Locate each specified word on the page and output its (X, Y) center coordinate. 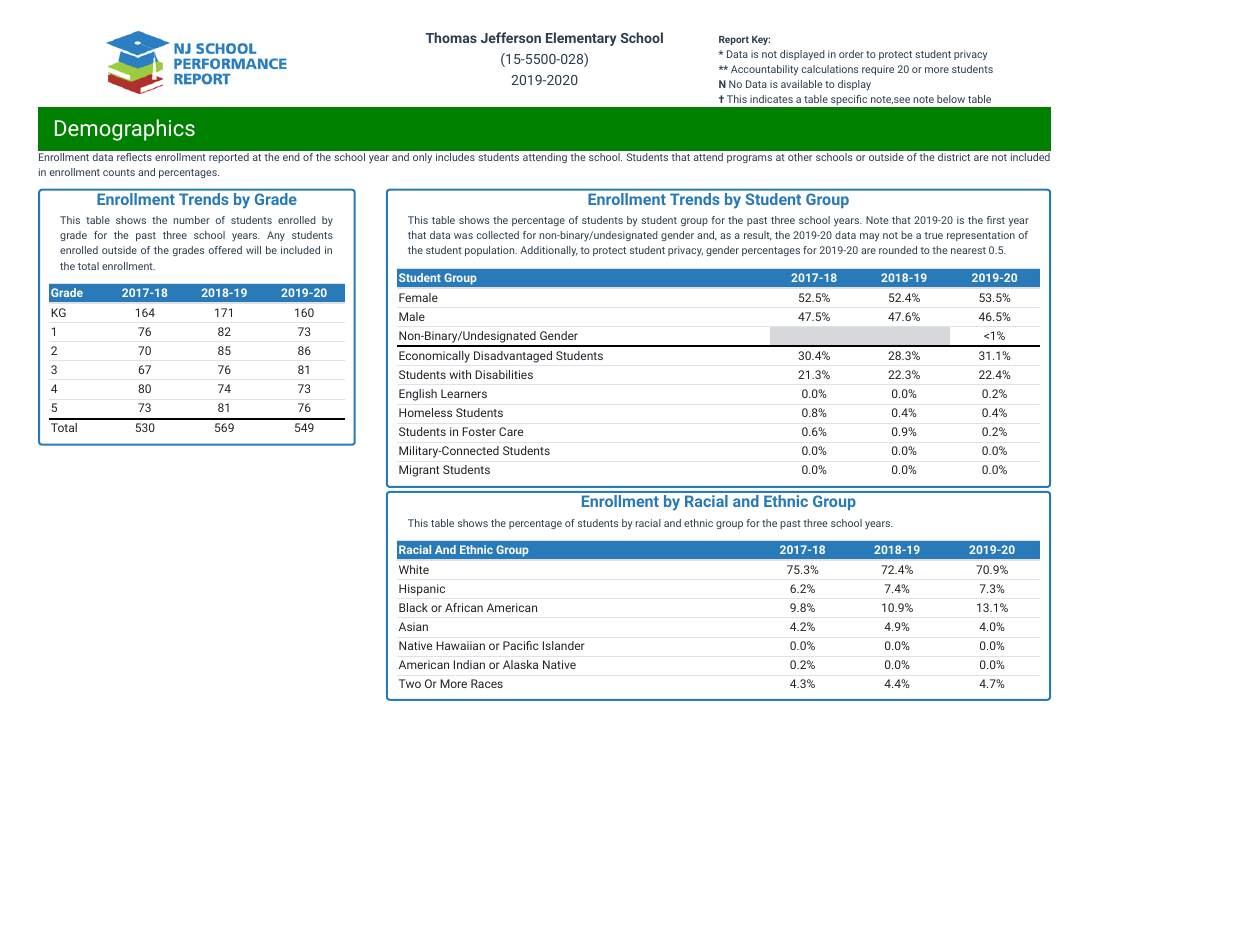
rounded (898, 250)
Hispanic (422, 590)
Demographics (125, 130)
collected (498, 235)
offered (225, 250)
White (414, 569)
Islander (564, 645)
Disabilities (504, 374)
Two (410, 683)
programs (749, 159)
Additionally (549, 251)
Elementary (581, 39)
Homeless (425, 412)
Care (511, 431)
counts (119, 172)
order (851, 54)
